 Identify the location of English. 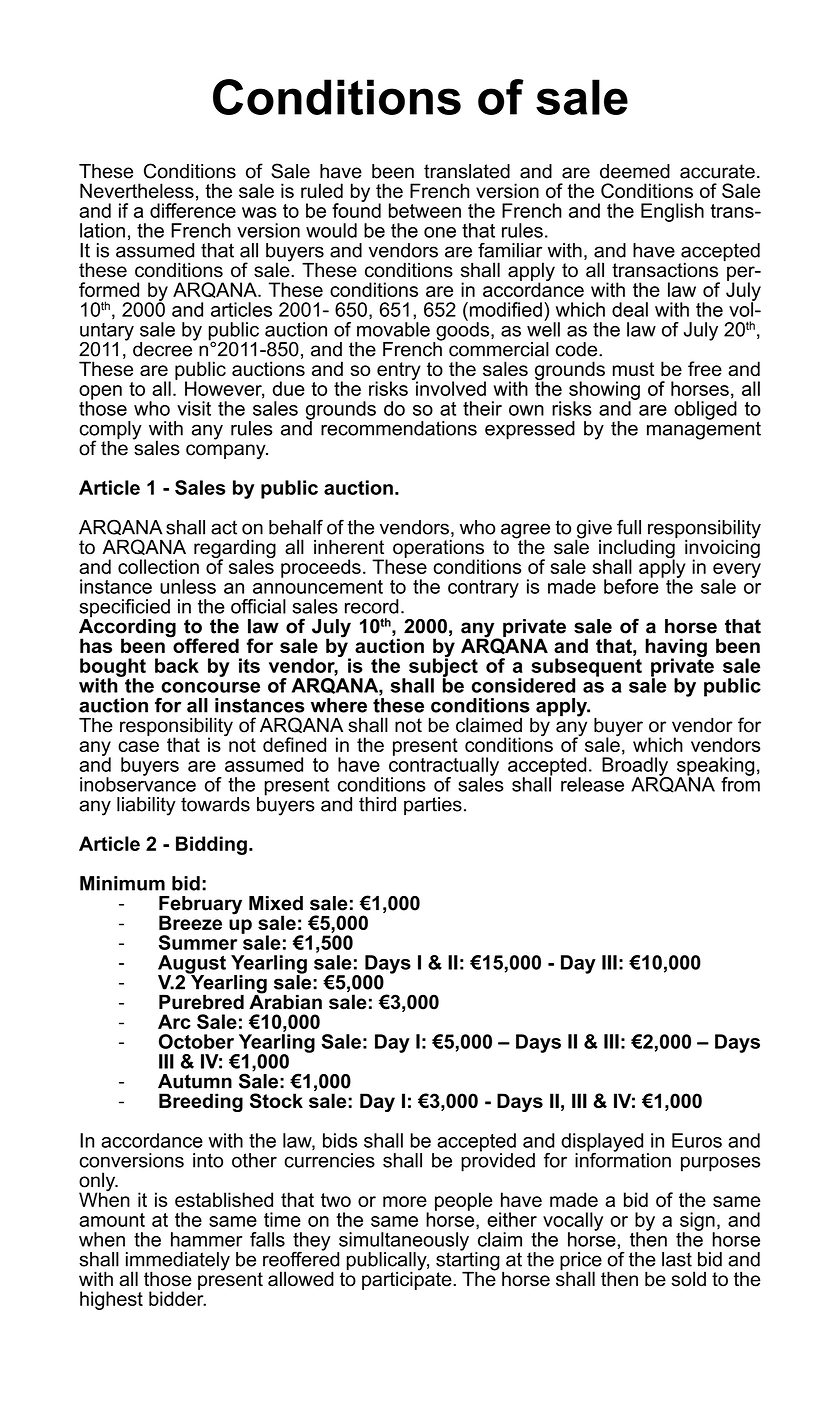
(672, 212).
